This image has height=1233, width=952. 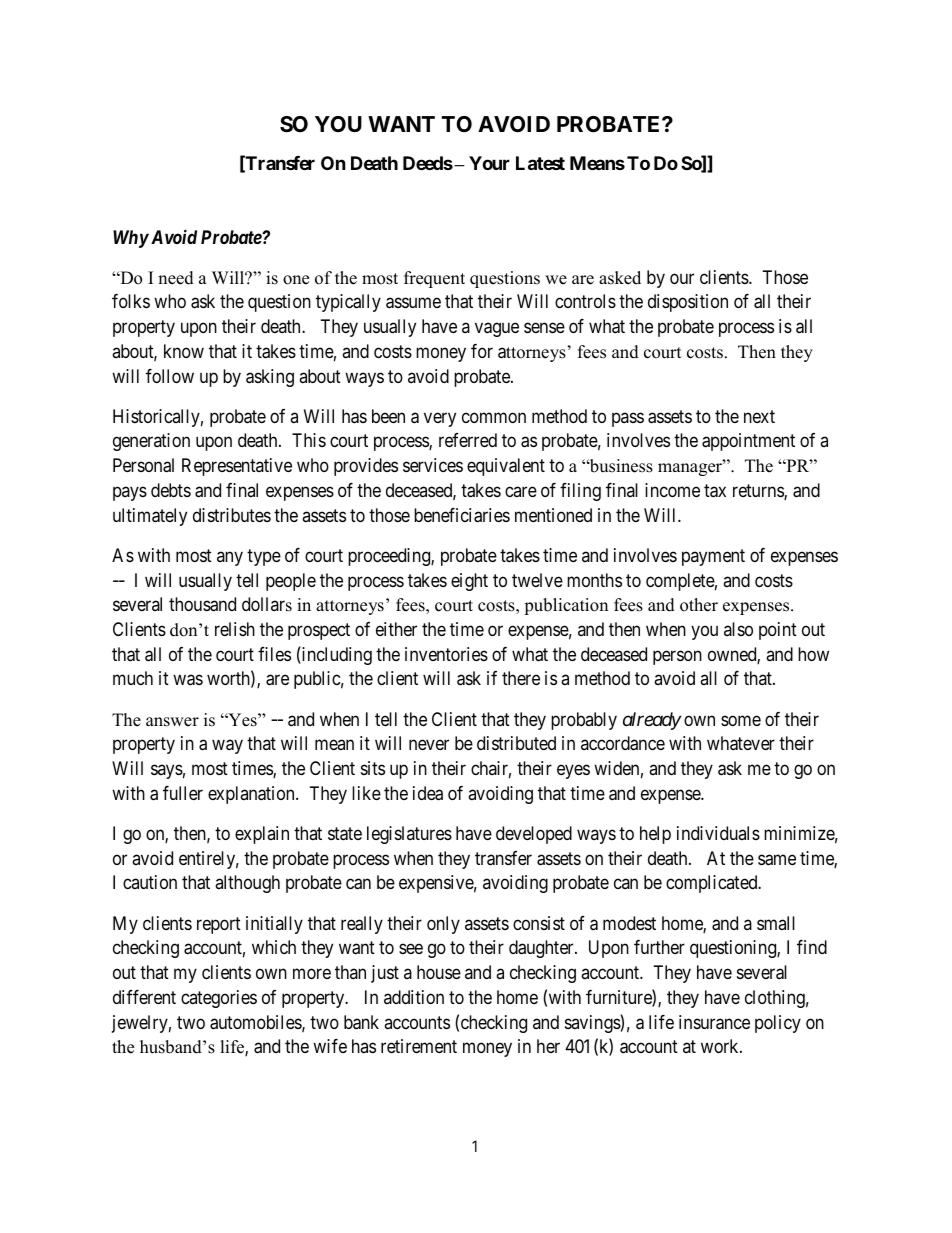 What do you see at coordinates (714, 1022) in the image?
I see `insurance` at bounding box center [714, 1022].
